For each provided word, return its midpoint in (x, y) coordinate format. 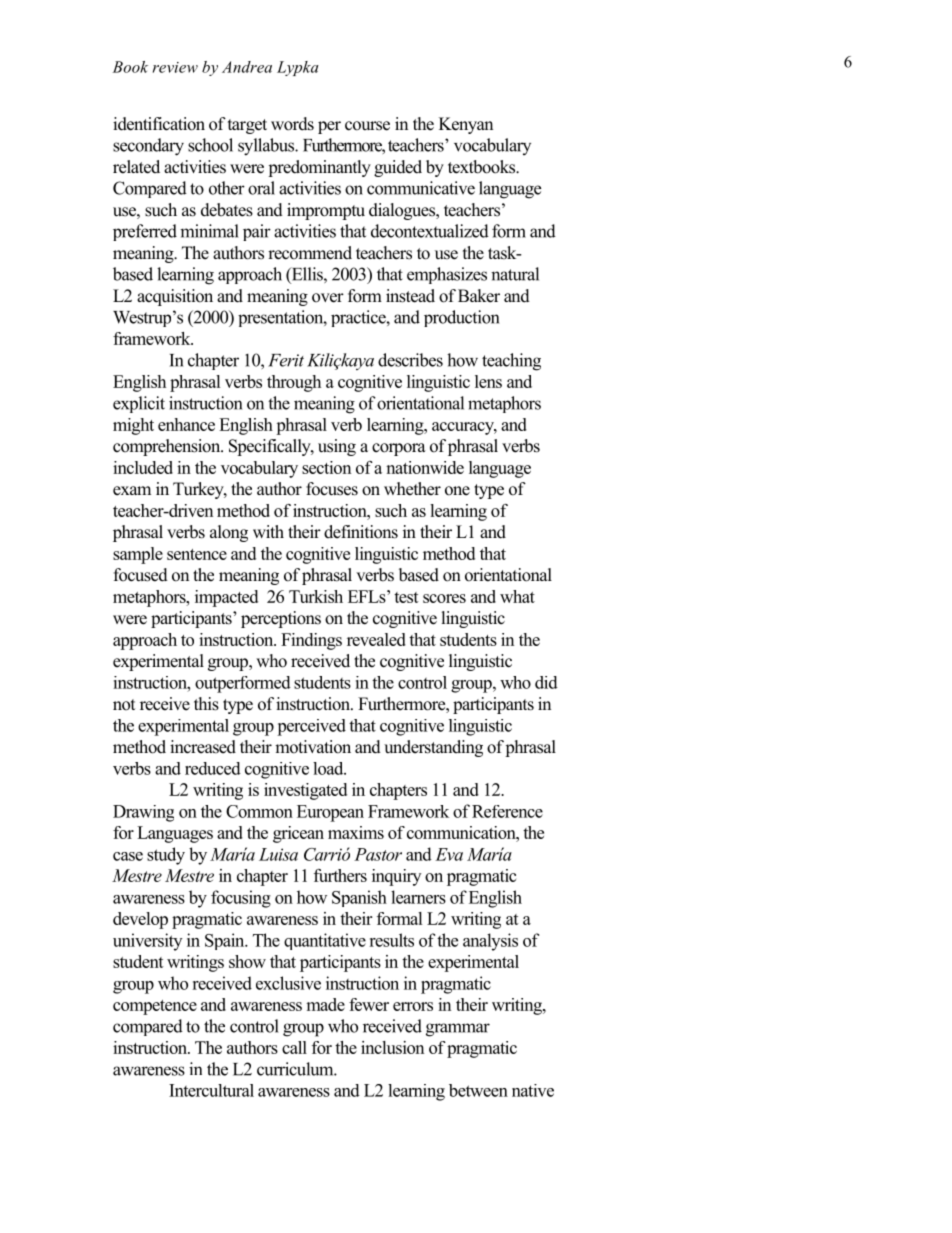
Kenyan (466, 125)
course (367, 126)
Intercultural (211, 1090)
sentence (197, 554)
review (175, 67)
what (517, 596)
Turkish (316, 596)
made (325, 1004)
